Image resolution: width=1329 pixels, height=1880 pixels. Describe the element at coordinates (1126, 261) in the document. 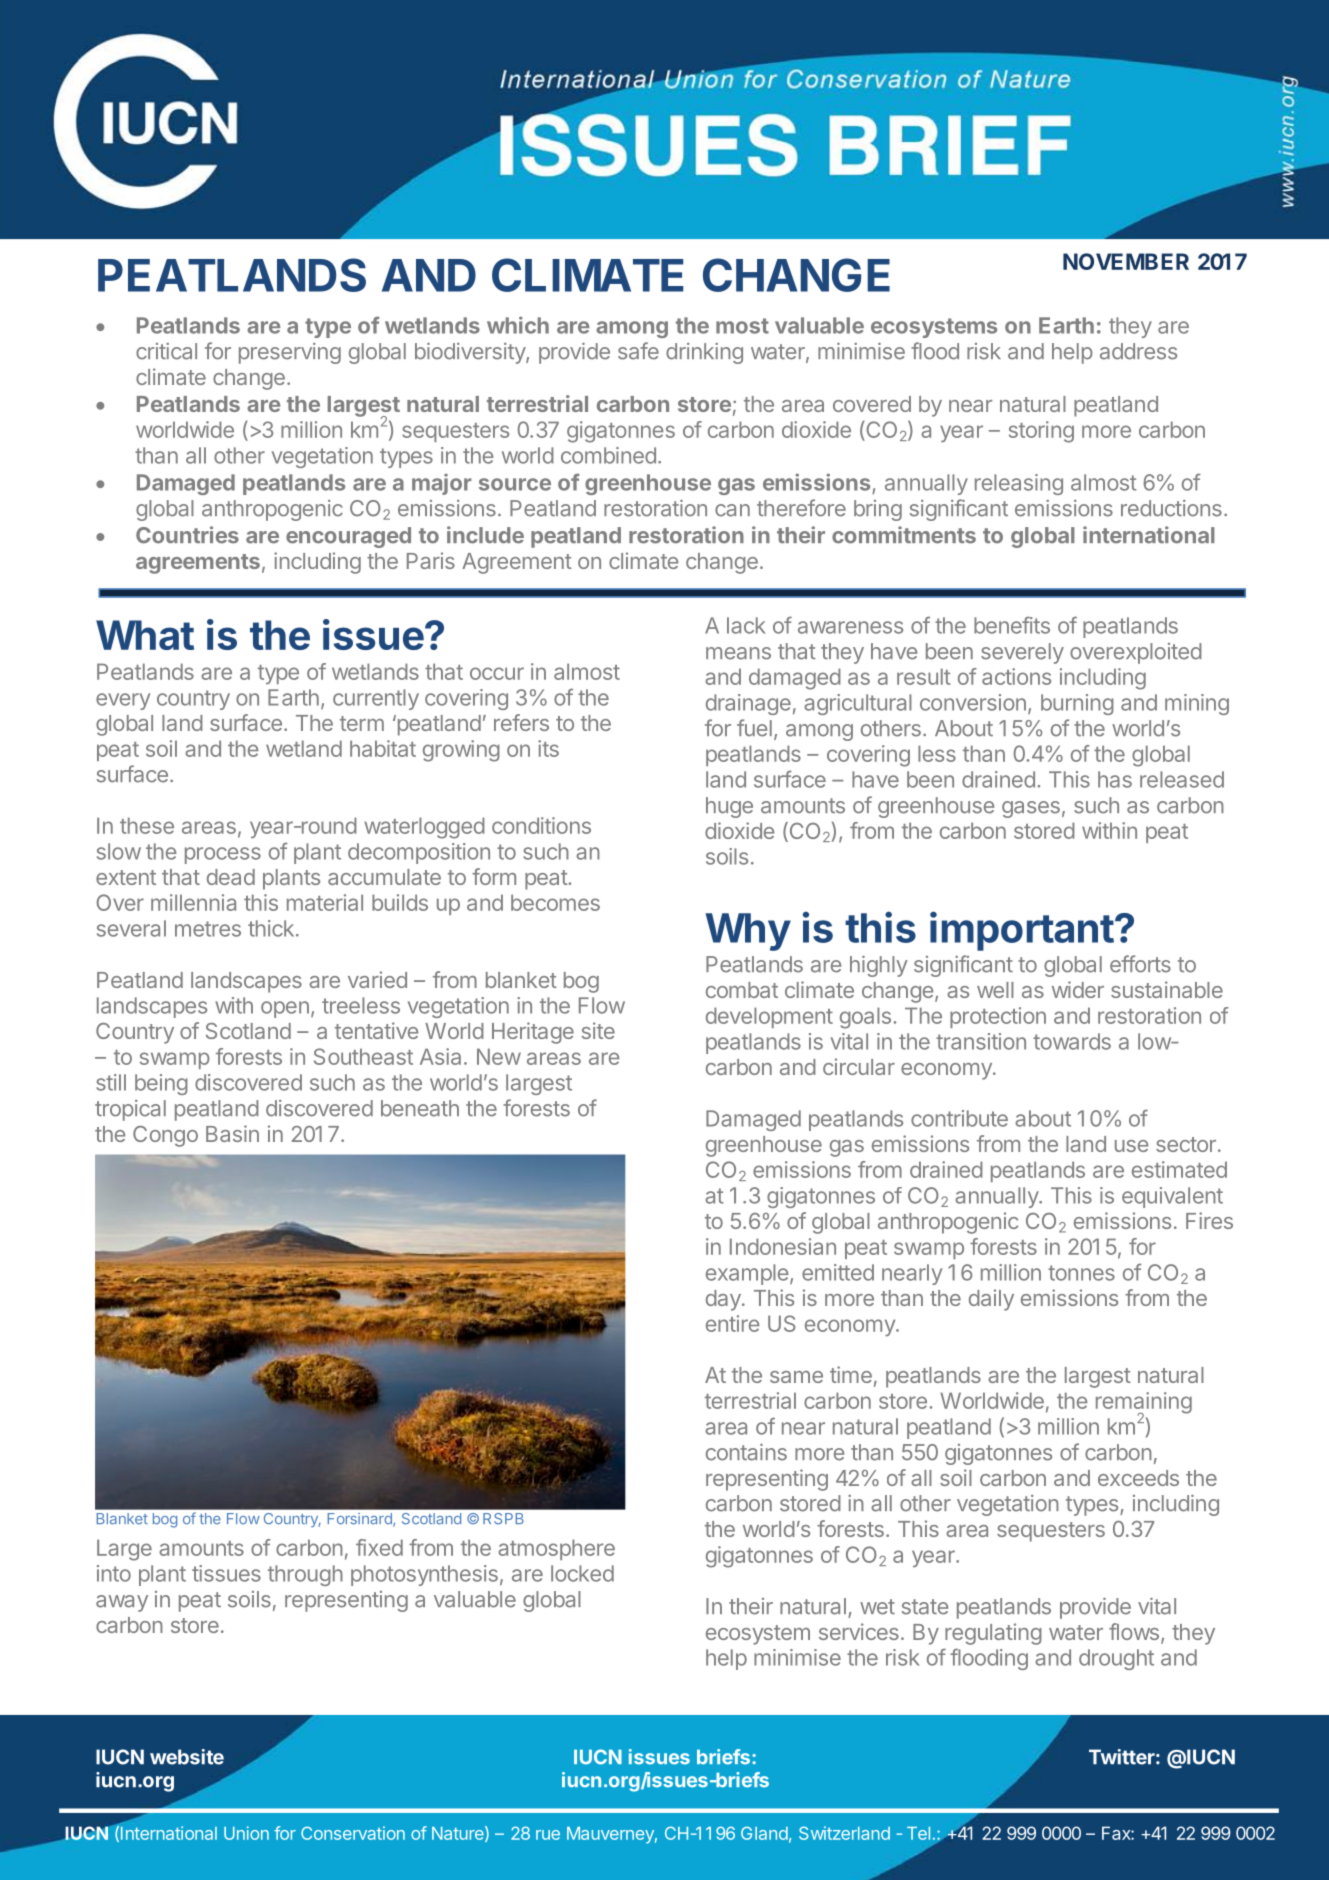

I see `NOVEMBER` at that location.
